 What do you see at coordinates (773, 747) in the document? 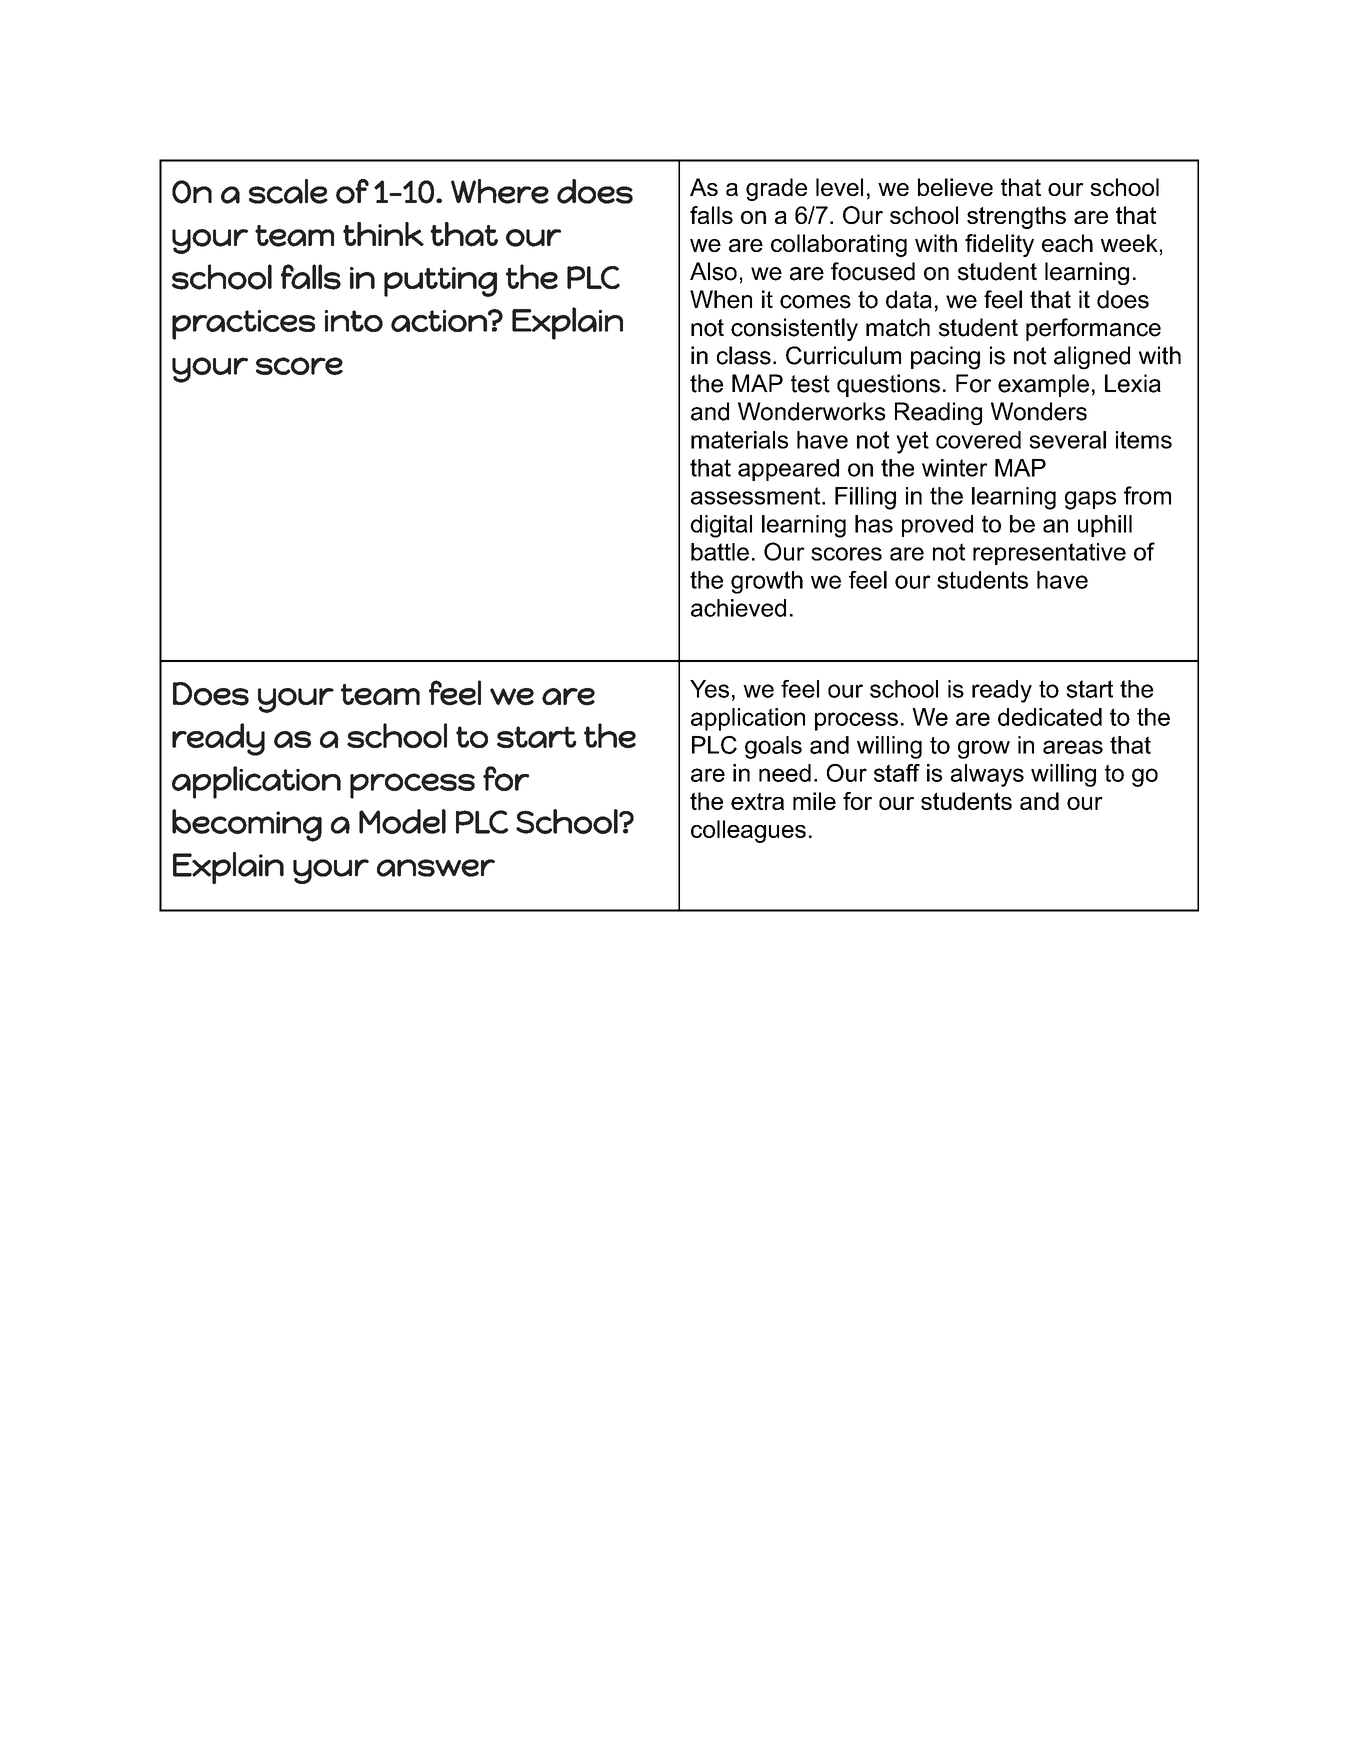
I see `goals` at bounding box center [773, 747].
